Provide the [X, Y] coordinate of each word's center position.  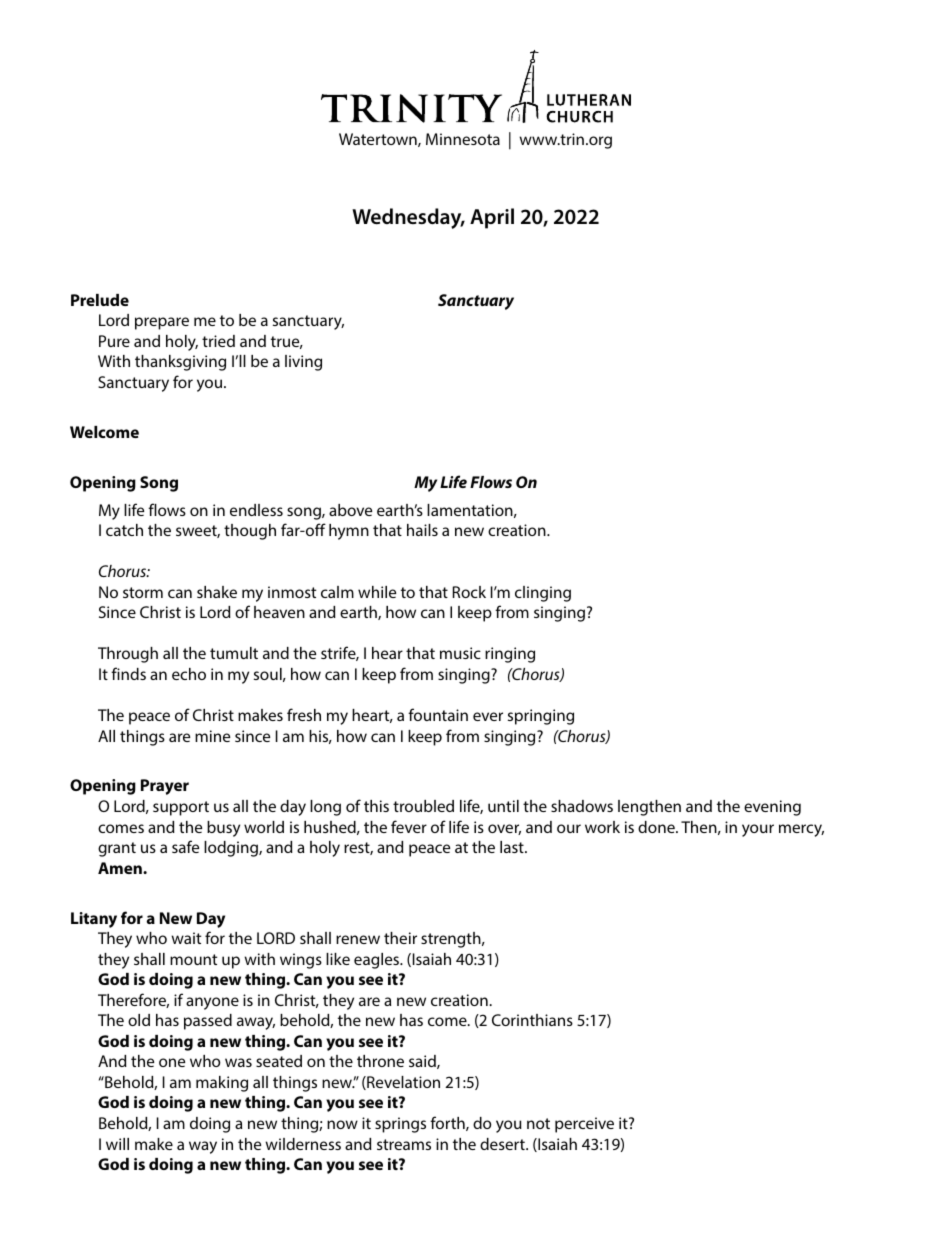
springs [400, 1125]
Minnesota [463, 139]
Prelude [100, 300]
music [460, 653]
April [492, 218]
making [222, 1084]
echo [189, 674]
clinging [543, 594]
